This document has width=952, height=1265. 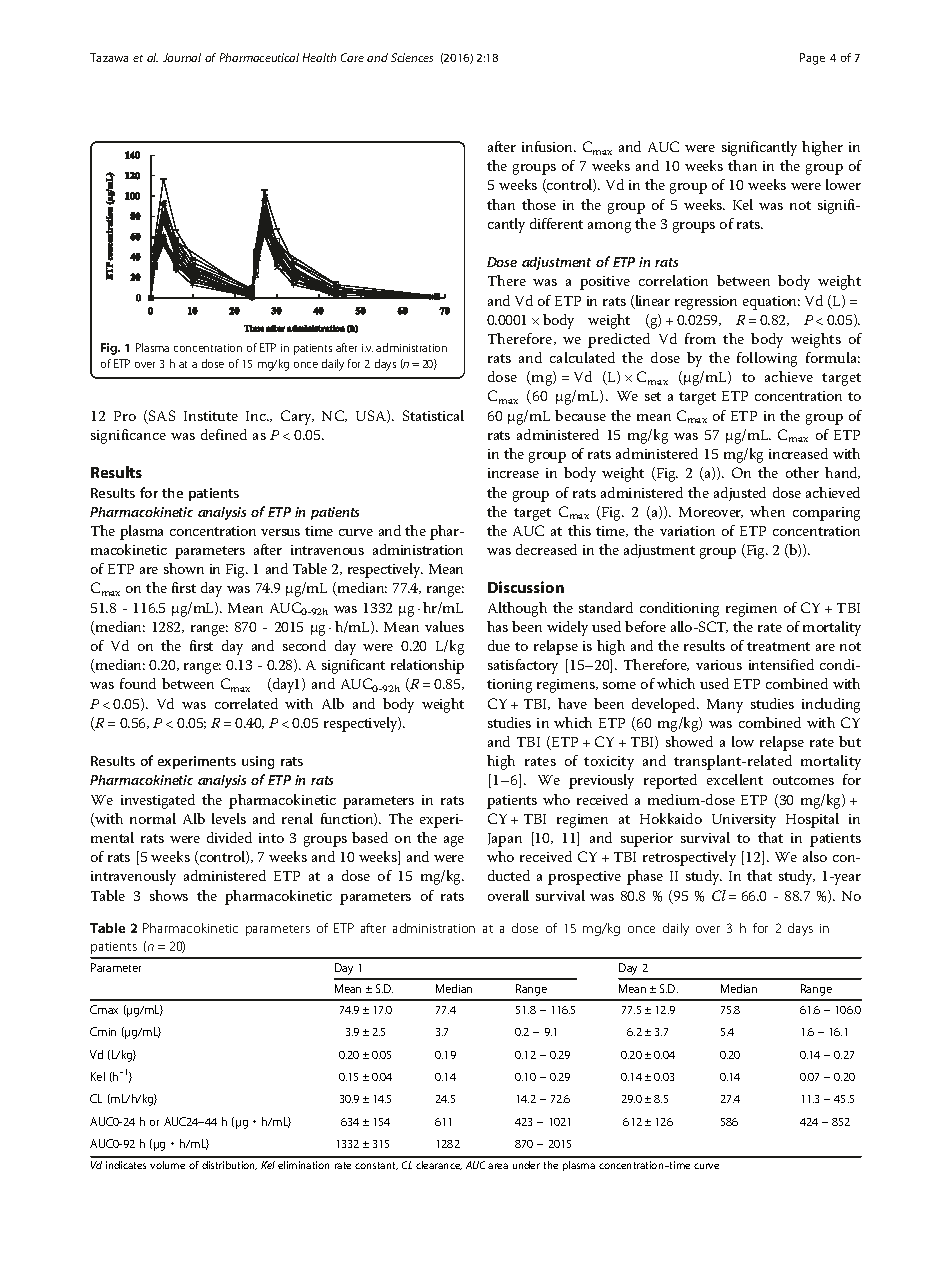 I want to click on treatment, so click(x=778, y=646).
